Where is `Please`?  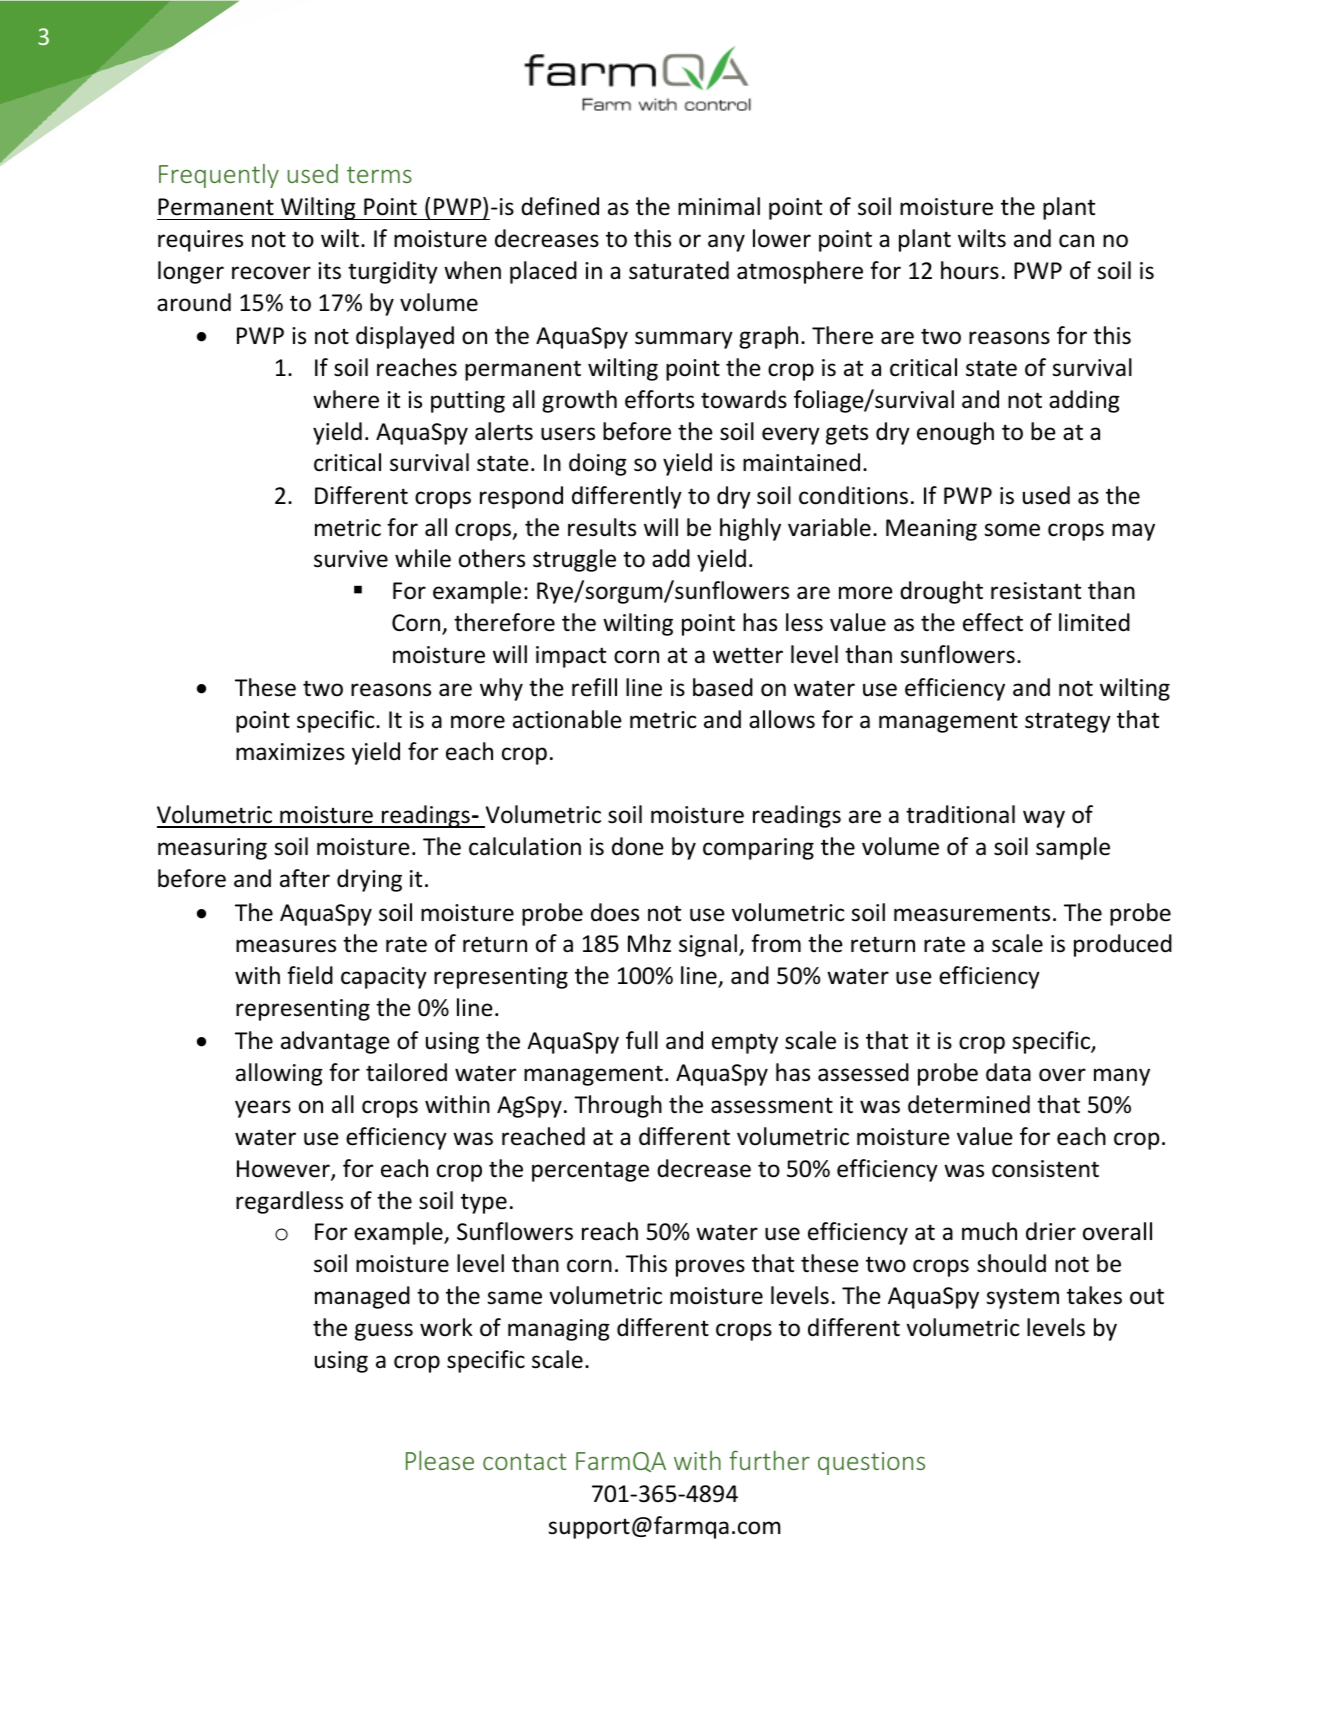 Please is located at coordinates (440, 1460).
